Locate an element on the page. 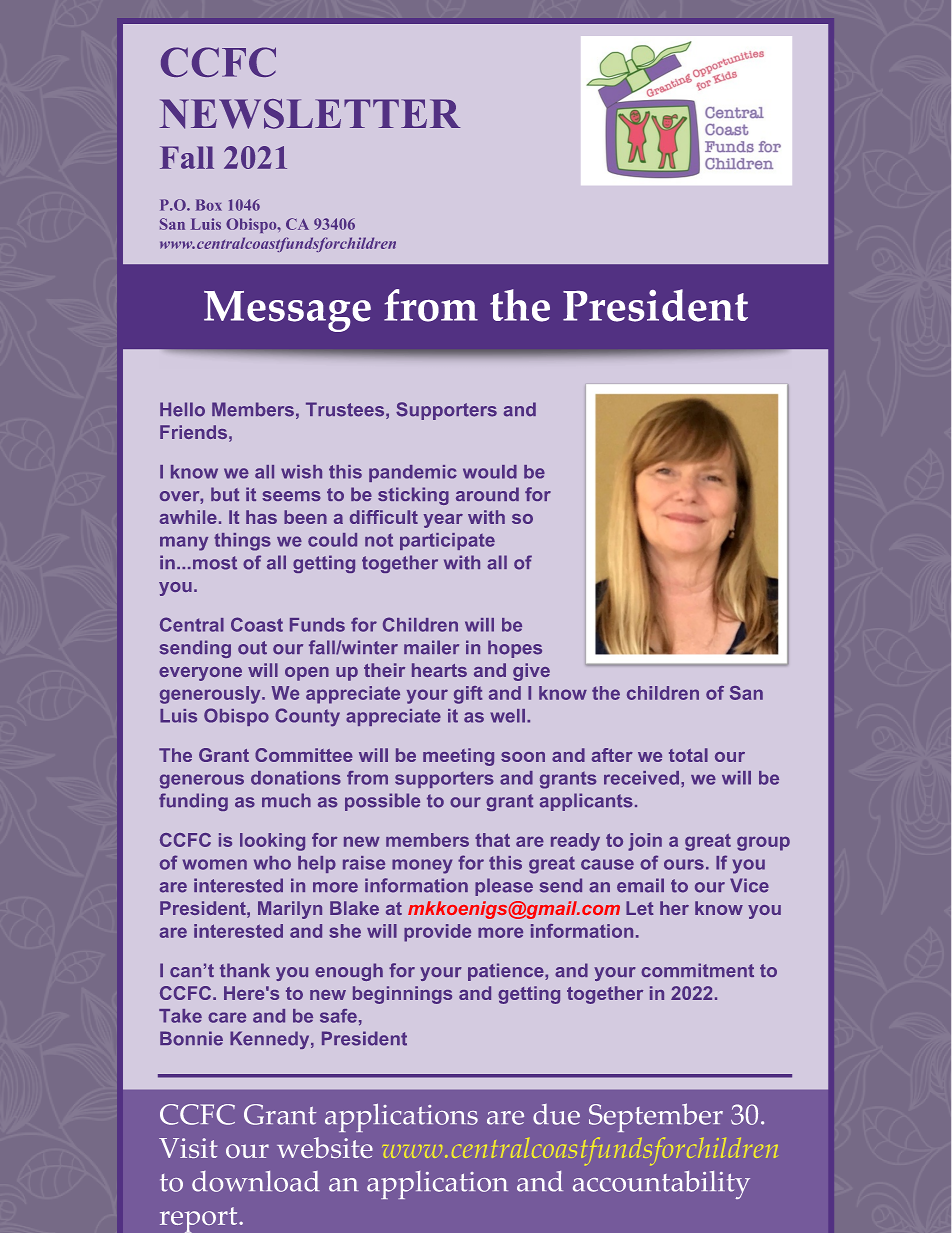 This document has height=1233, width=952. Message is located at coordinates (287, 311).
